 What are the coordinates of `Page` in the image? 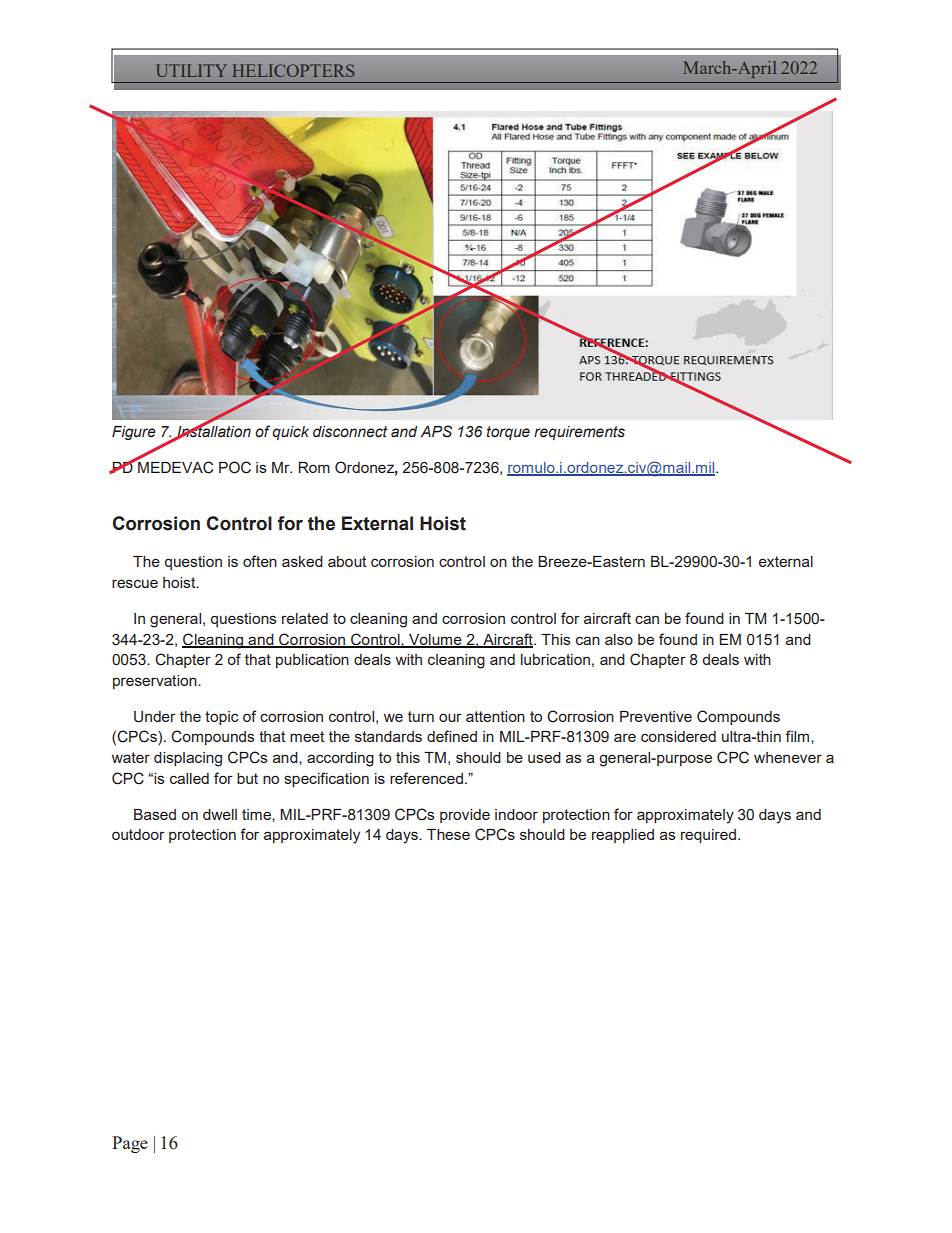 It's located at (130, 1144).
